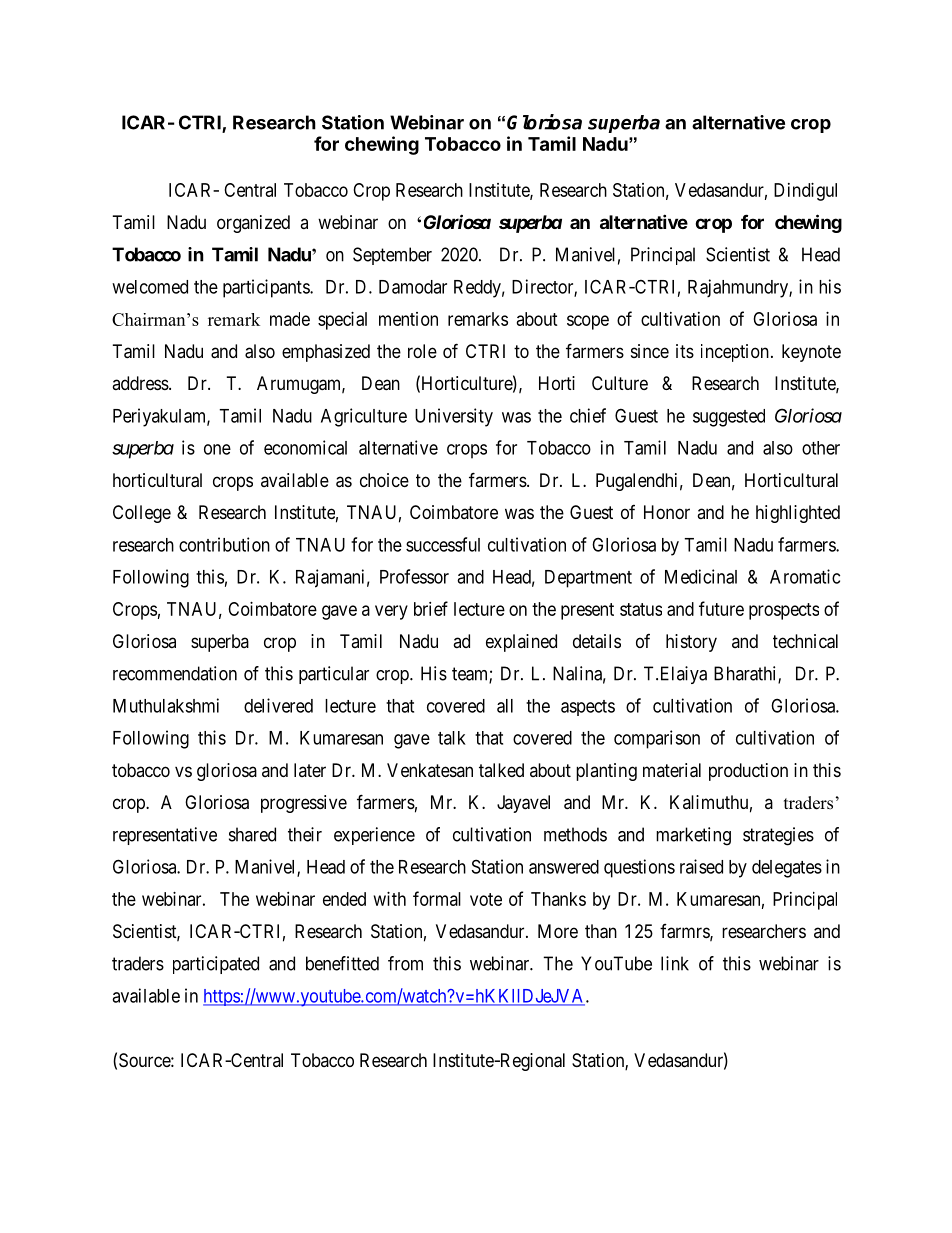 The image size is (952, 1233). Describe the element at coordinates (384, 480) in the document. I see `choice` at that location.
